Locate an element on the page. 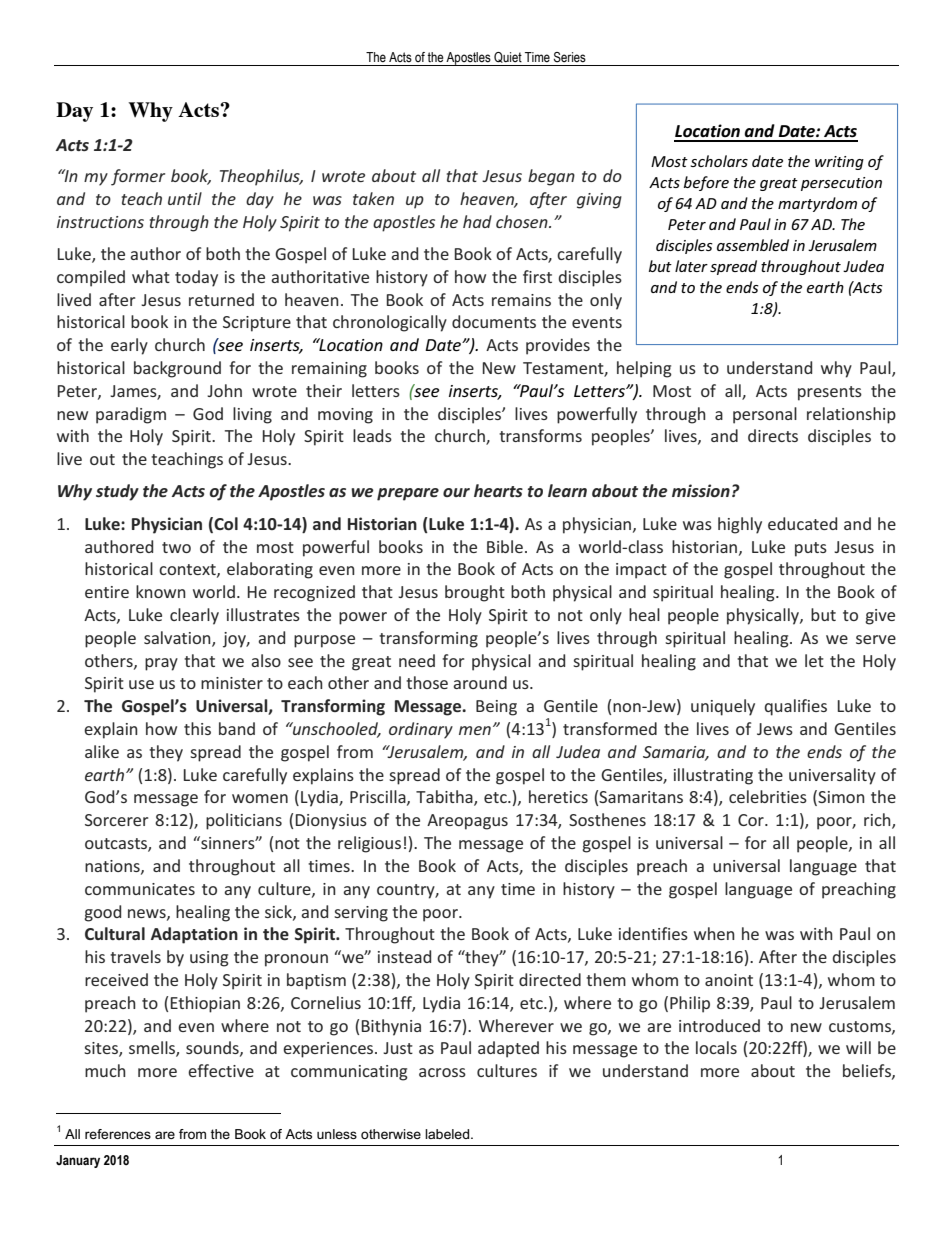 This document has height=1233, width=952. writing is located at coordinates (839, 163).
